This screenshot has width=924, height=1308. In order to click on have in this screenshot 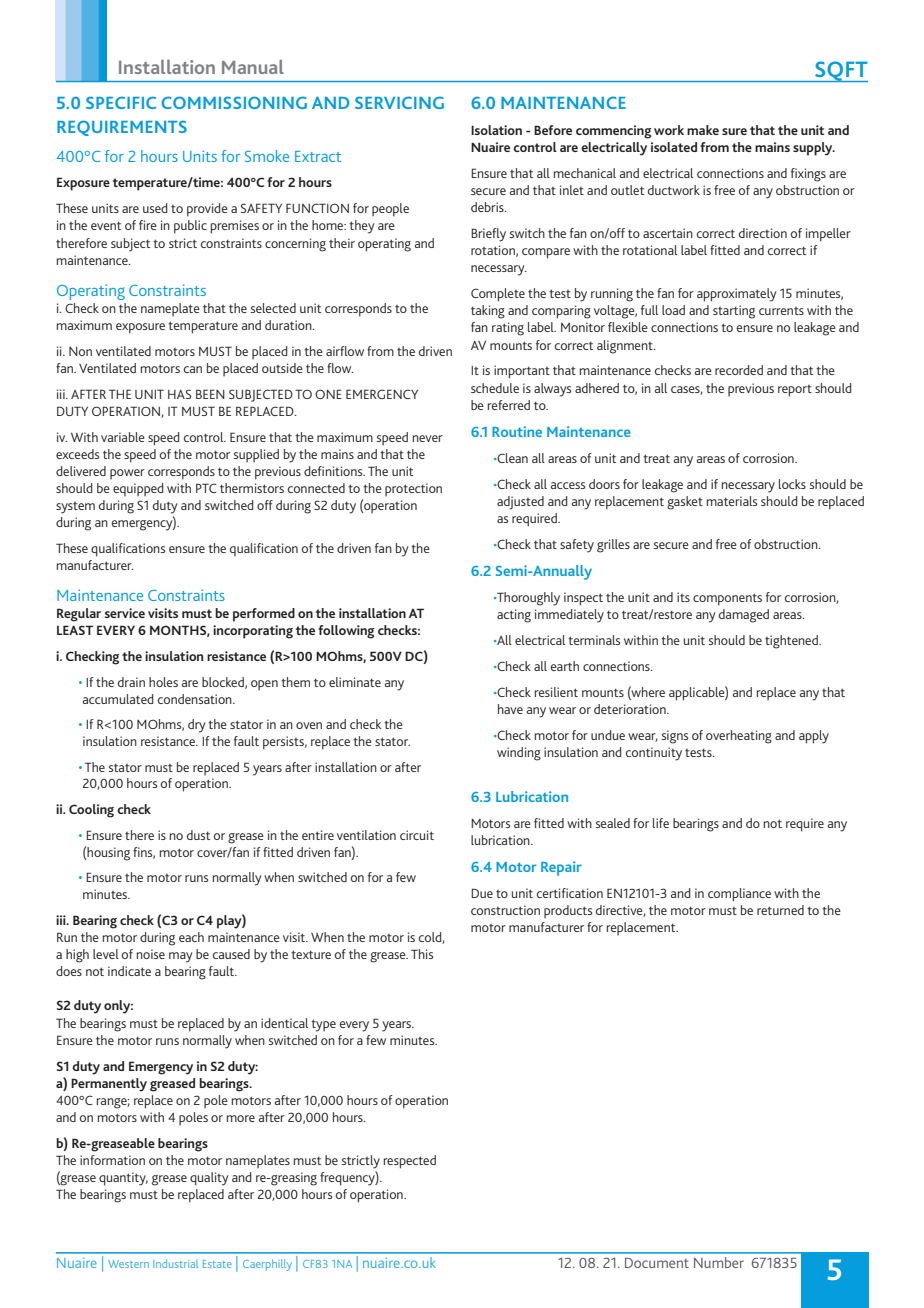, I will do `click(510, 709)`.
